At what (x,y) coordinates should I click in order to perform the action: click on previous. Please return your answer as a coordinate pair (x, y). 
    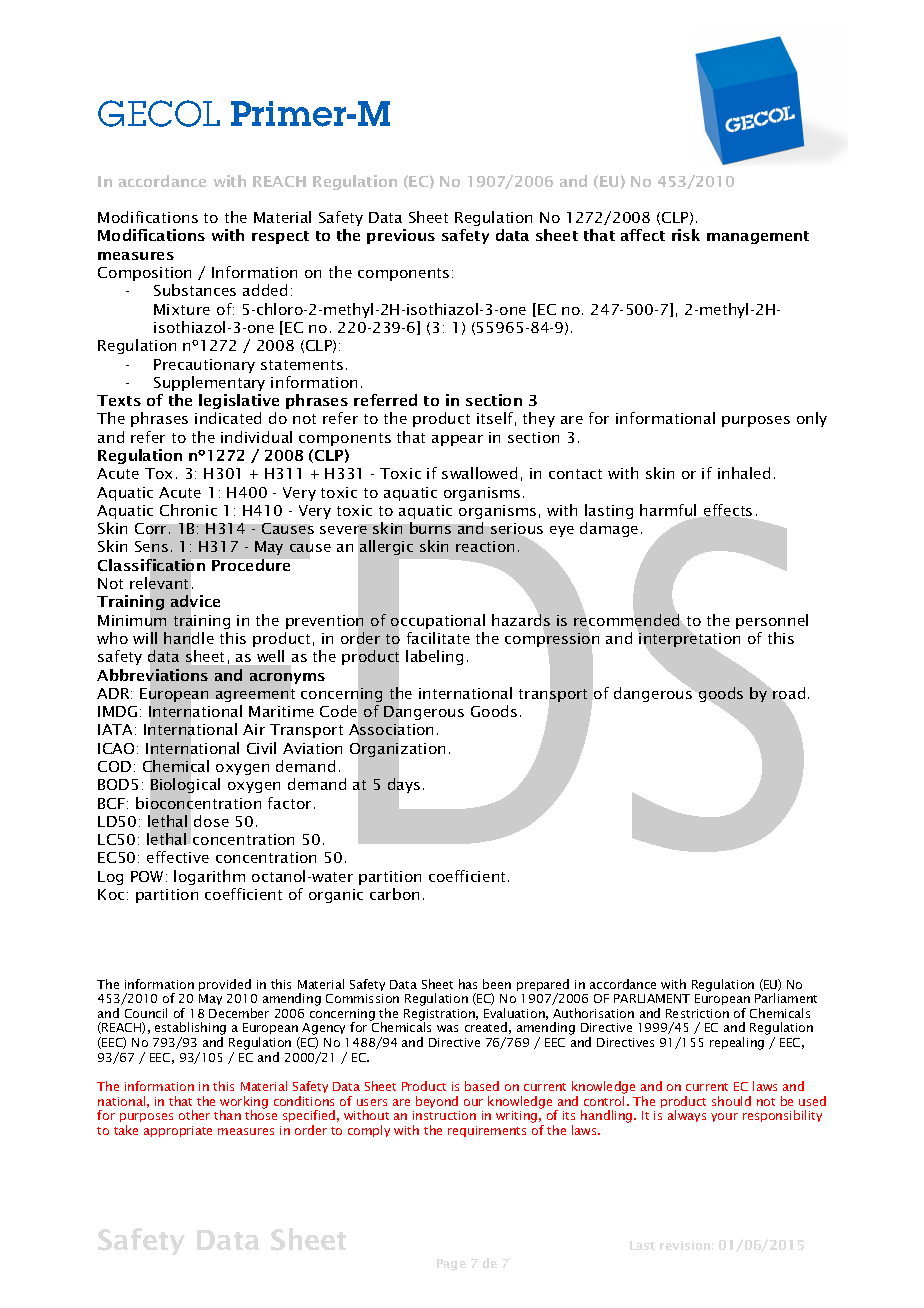
    Looking at the image, I should click on (401, 236).
